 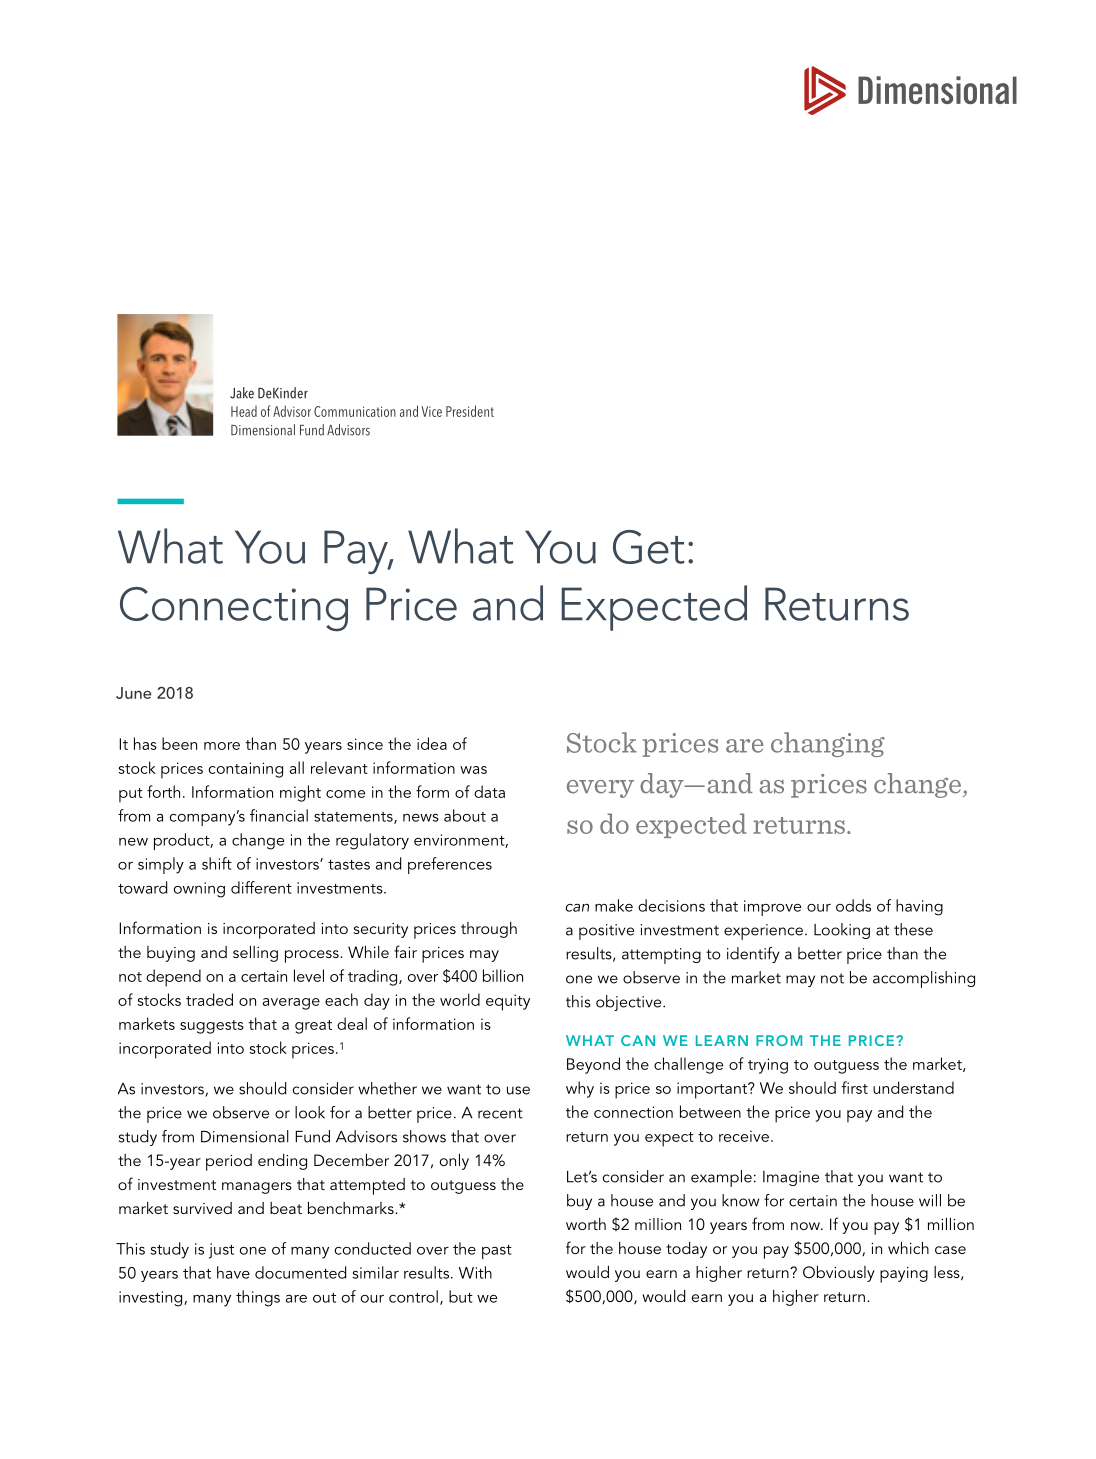 I want to click on equity, so click(x=508, y=1002).
